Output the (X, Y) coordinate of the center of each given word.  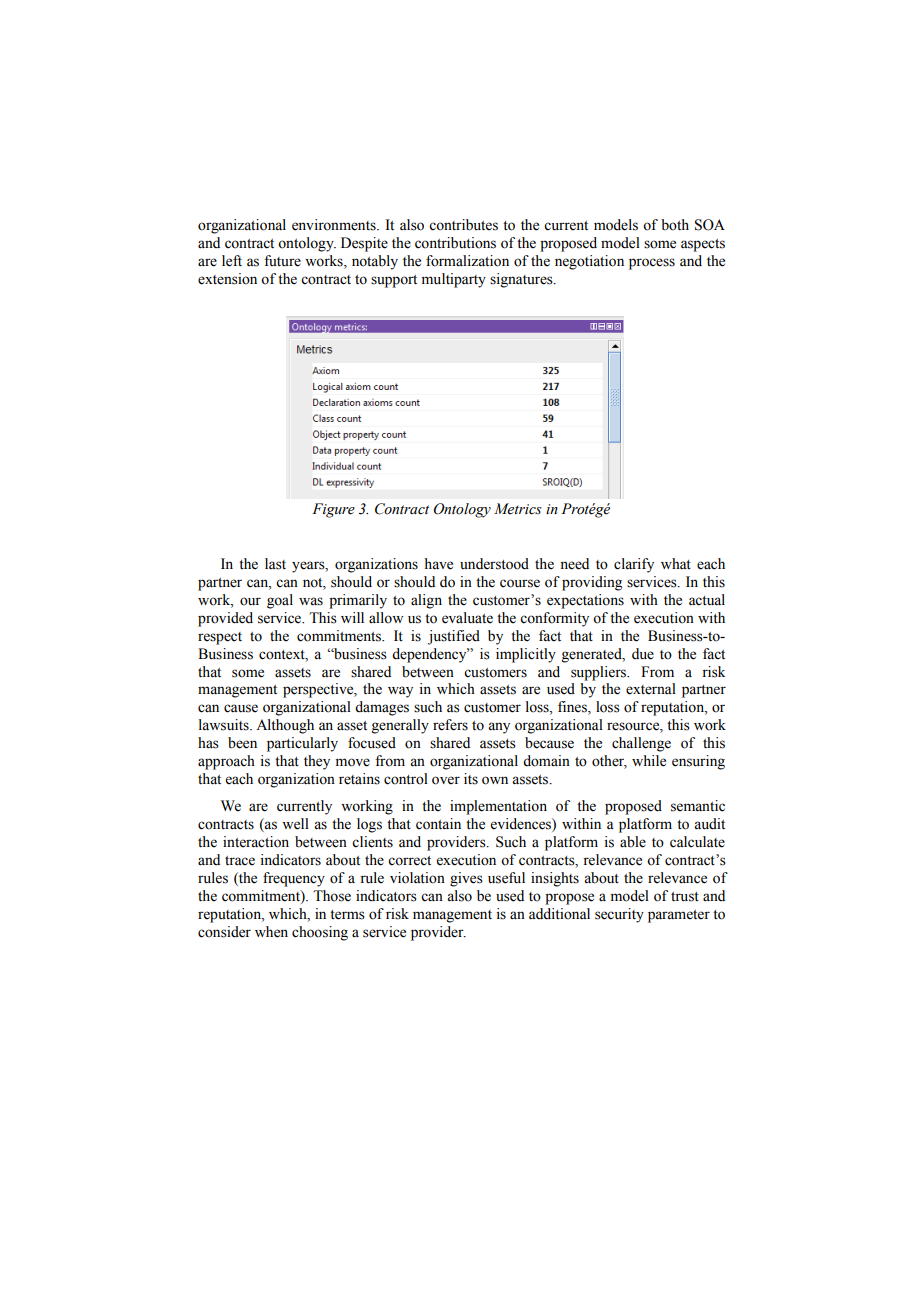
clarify (634, 565)
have (439, 564)
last (275, 564)
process (652, 264)
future (282, 261)
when (271, 932)
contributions (455, 243)
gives (466, 879)
